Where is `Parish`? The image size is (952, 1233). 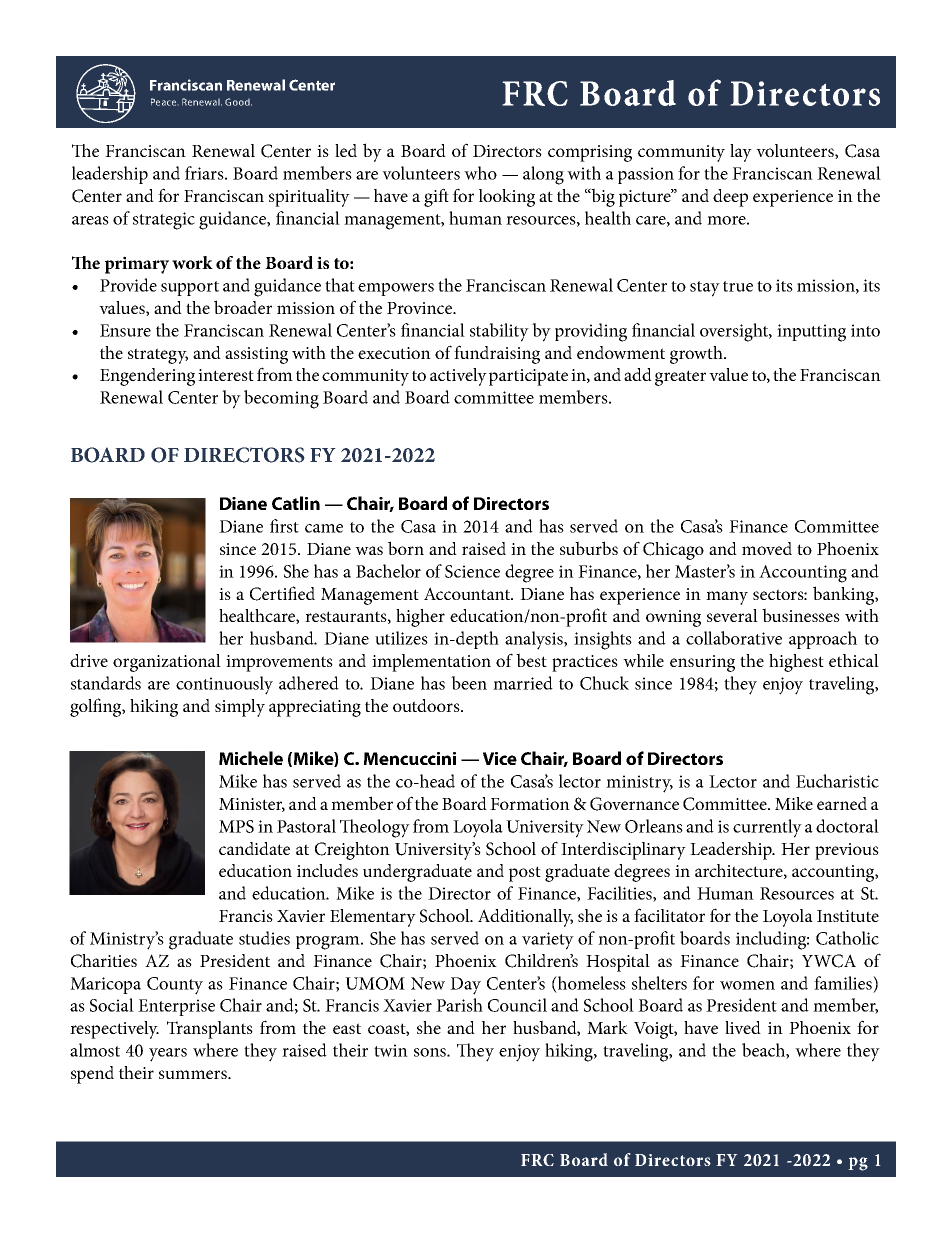 Parish is located at coordinates (459, 1005).
